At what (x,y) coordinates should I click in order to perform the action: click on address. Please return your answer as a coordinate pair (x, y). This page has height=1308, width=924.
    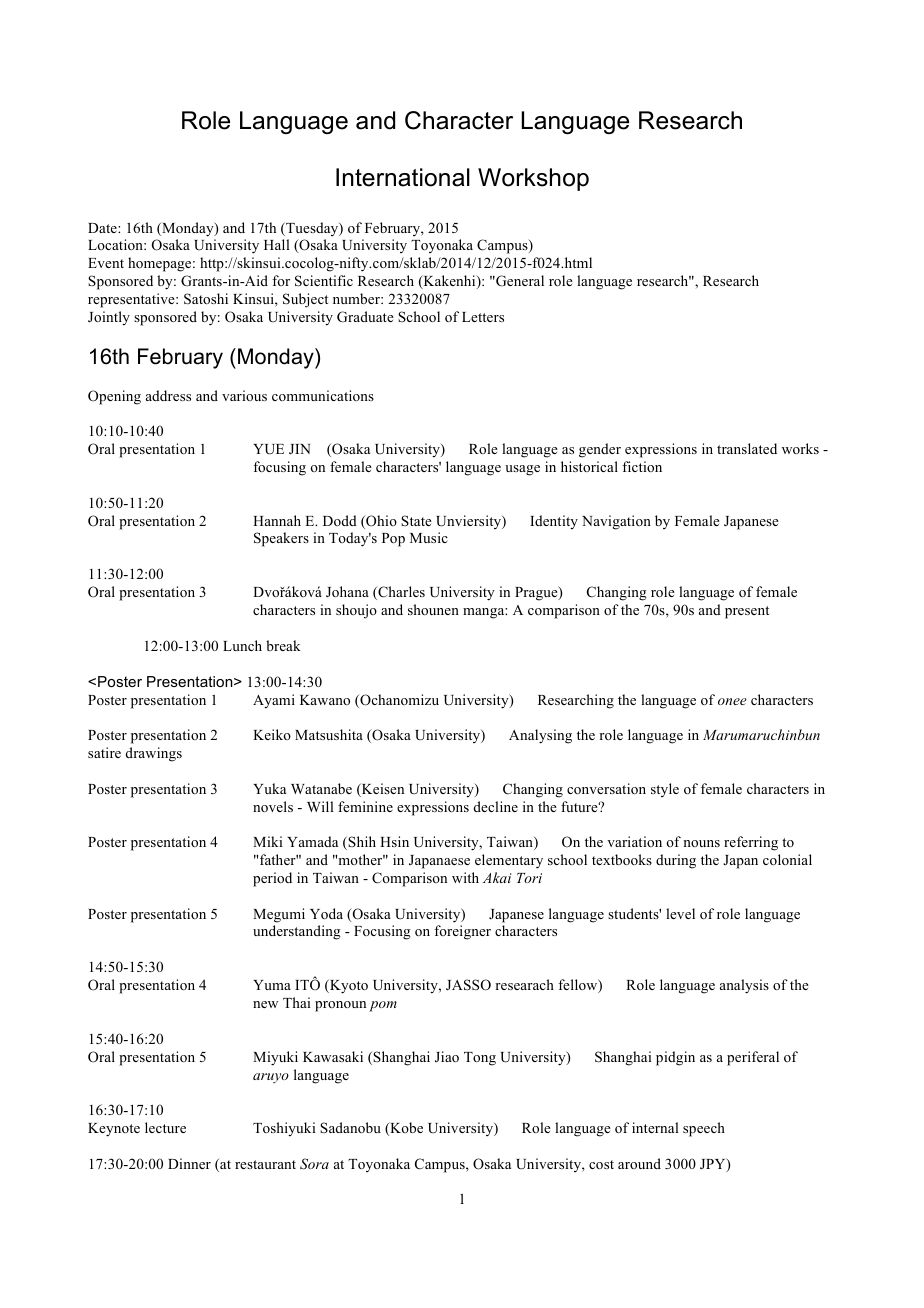
    Looking at the image, I should click on (168, 395).
